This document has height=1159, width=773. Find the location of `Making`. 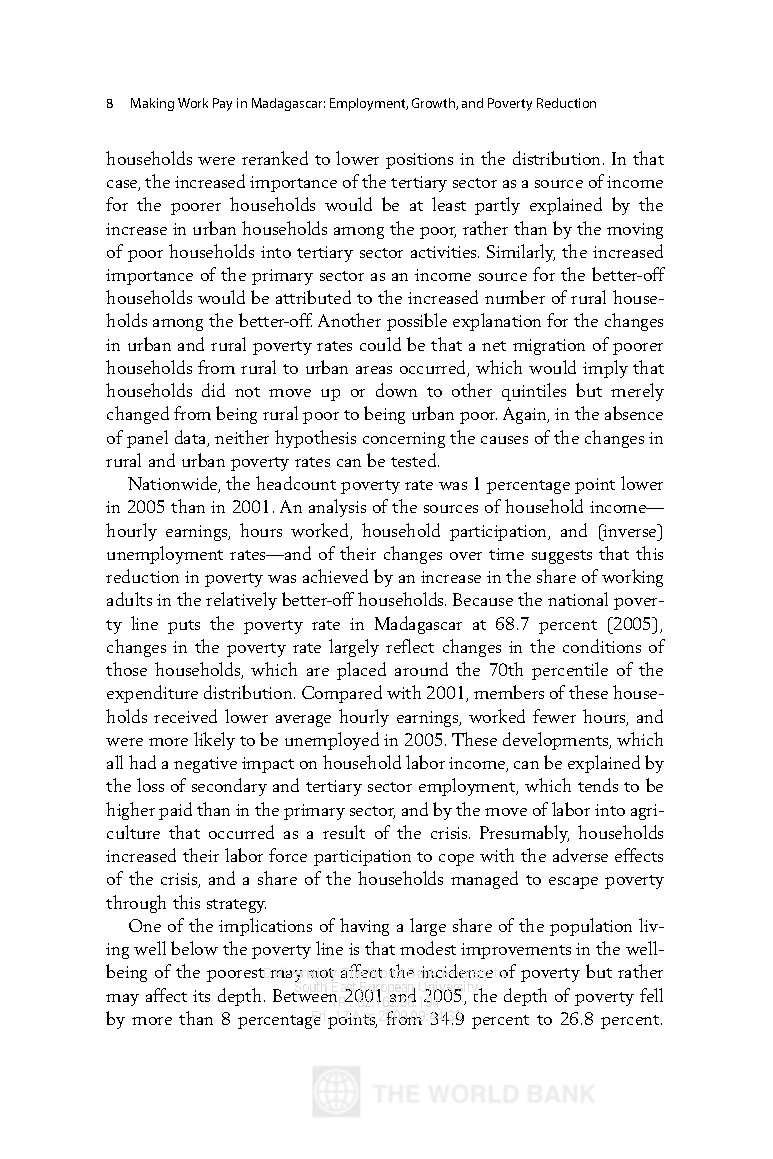

Making is located at coordinates (152, 104).
